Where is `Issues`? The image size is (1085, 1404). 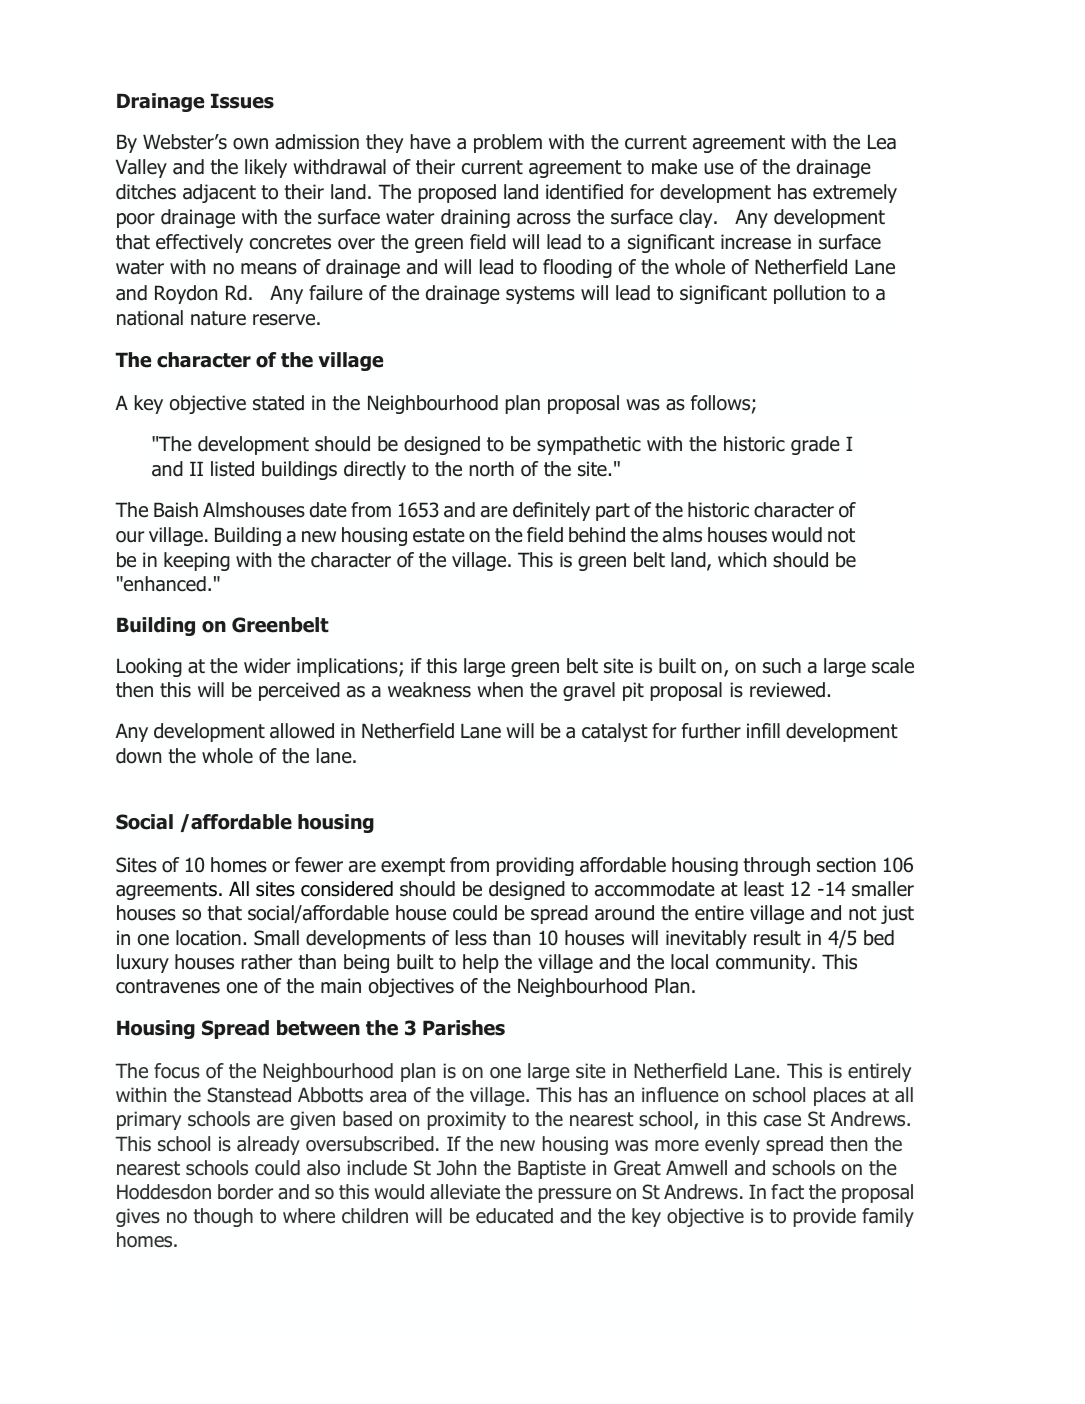 Issues is located at coordinates (242, 101).
